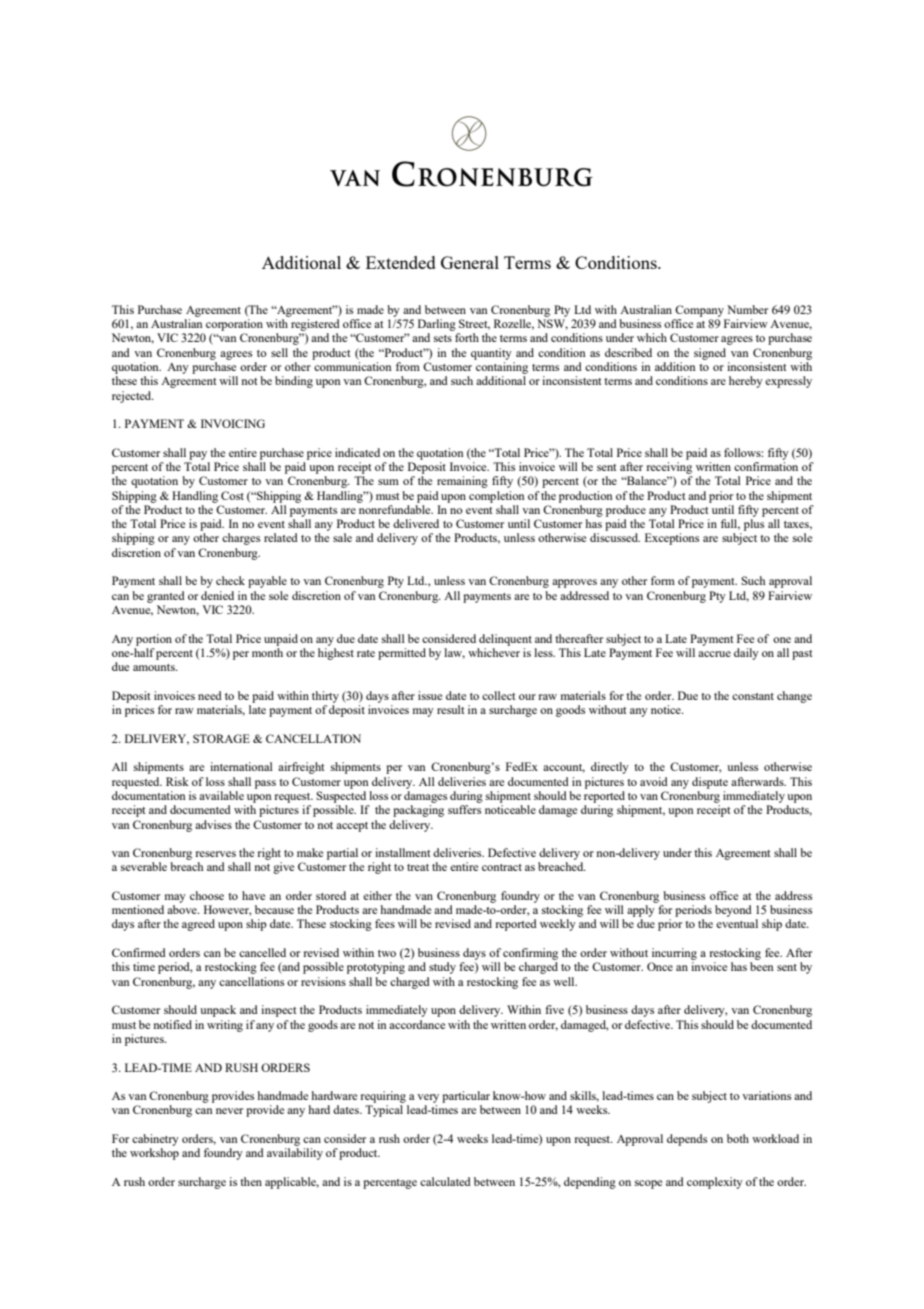  I want to click on contract, so click(502, 867).
